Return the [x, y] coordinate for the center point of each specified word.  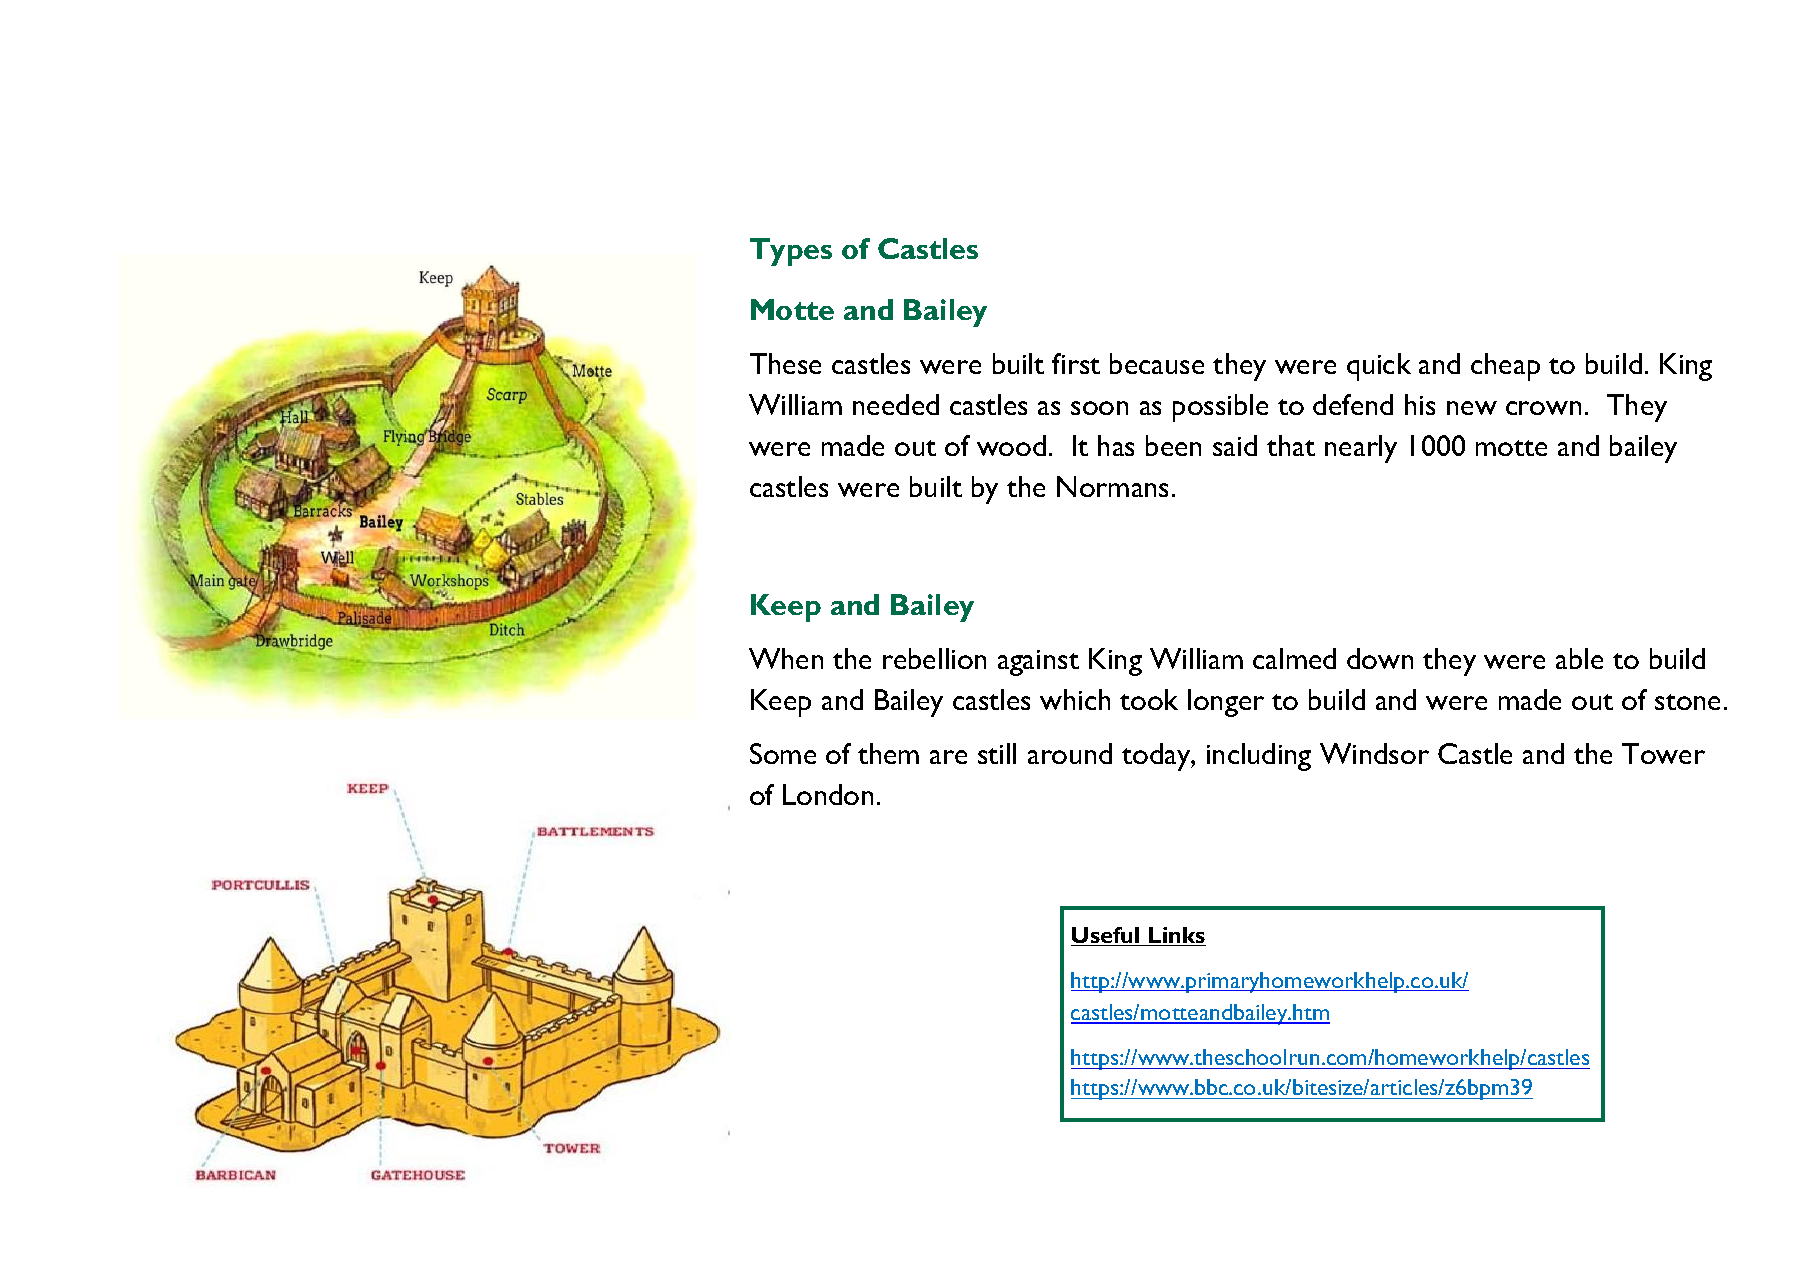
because [1157, 363]
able [1579, 658]
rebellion [934, 658]
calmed [1294, 658]
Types [791, 252]
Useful [1106, 936]
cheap [1505, 367]
